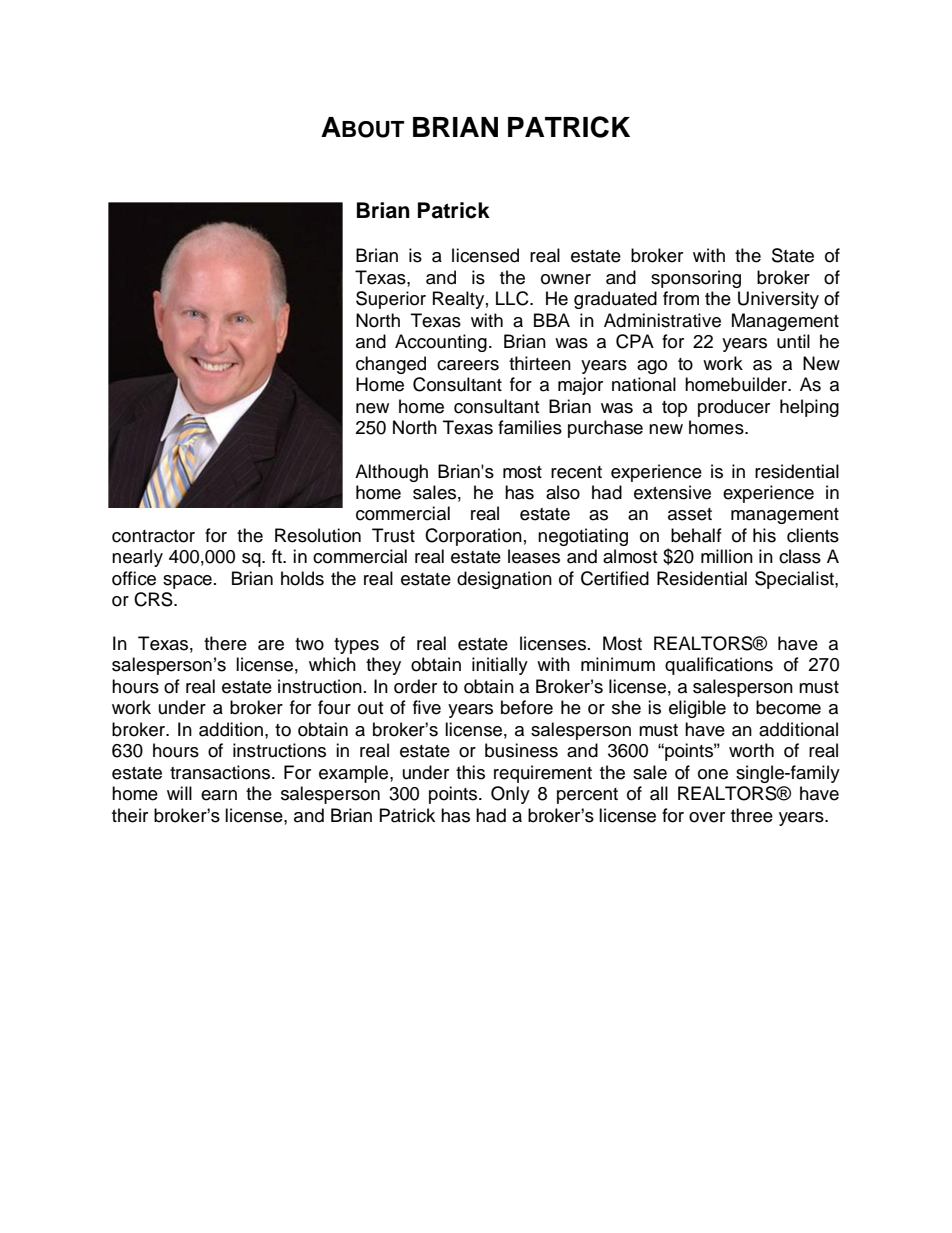 The height and width of the image is (1233, 952). Describe the element at coordinates (778, 300) in the image. I see `University` at that location.
